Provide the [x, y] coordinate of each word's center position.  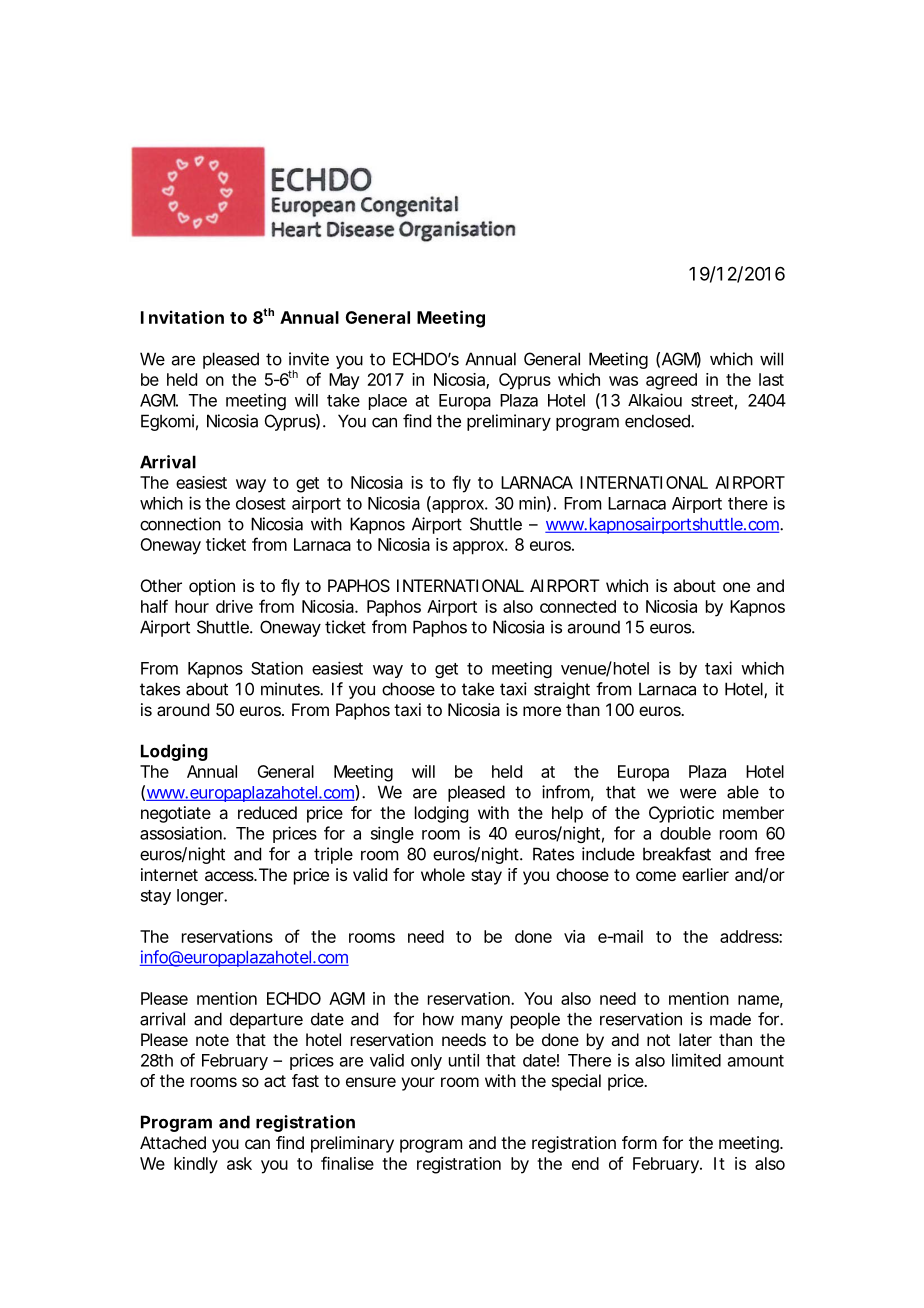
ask [239, 1163]
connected [578, 606]
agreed [671, 381]
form [639, 1142]
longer [201, 897]
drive [234, 606]
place [388, 402]
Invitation [182, 317]
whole [443, 874]
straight [562, 690]
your [418, 1084]
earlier [705, 874]
